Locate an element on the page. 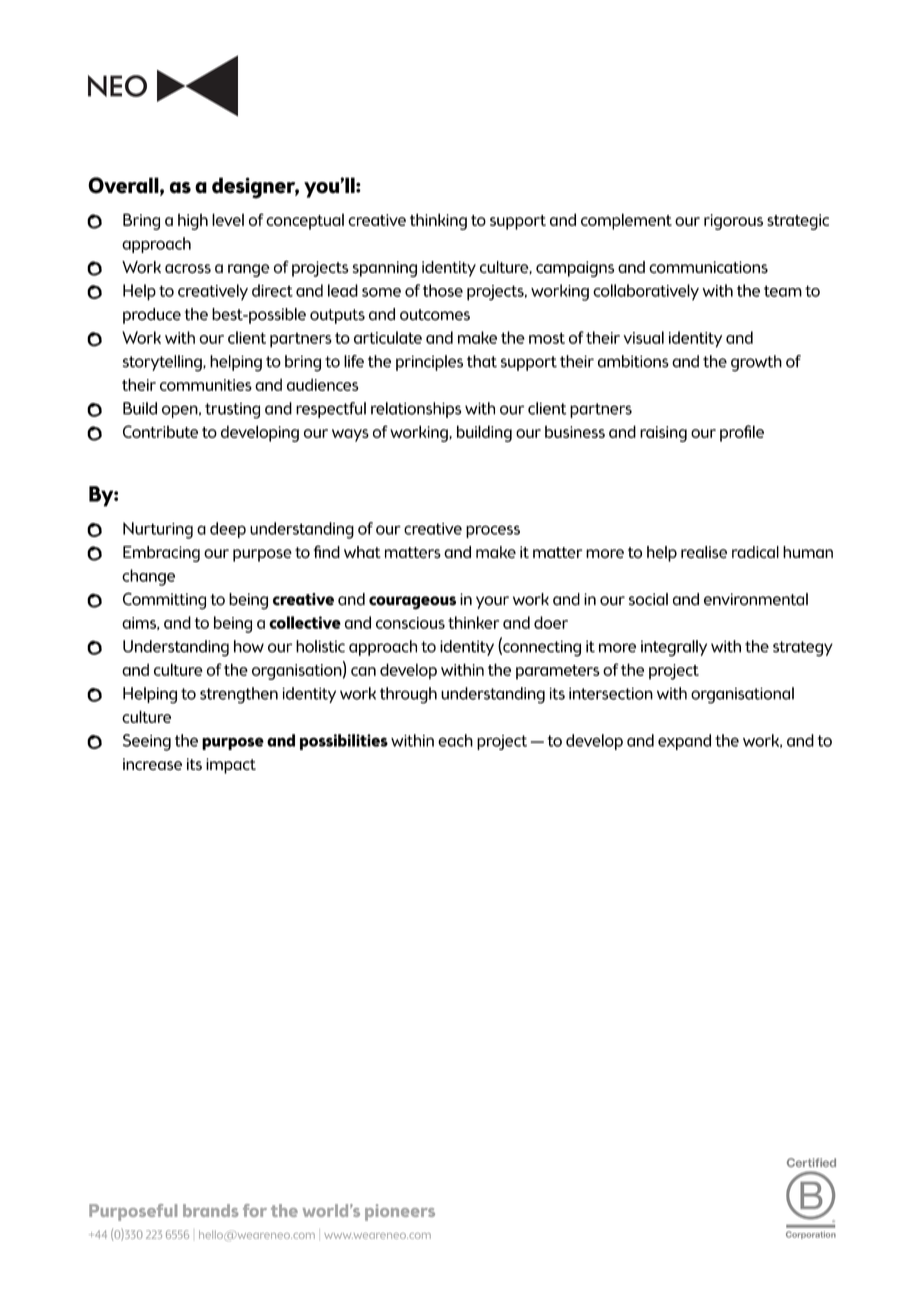 This document has height=1308, width=924. expand is located at coordinates (684, 742).
